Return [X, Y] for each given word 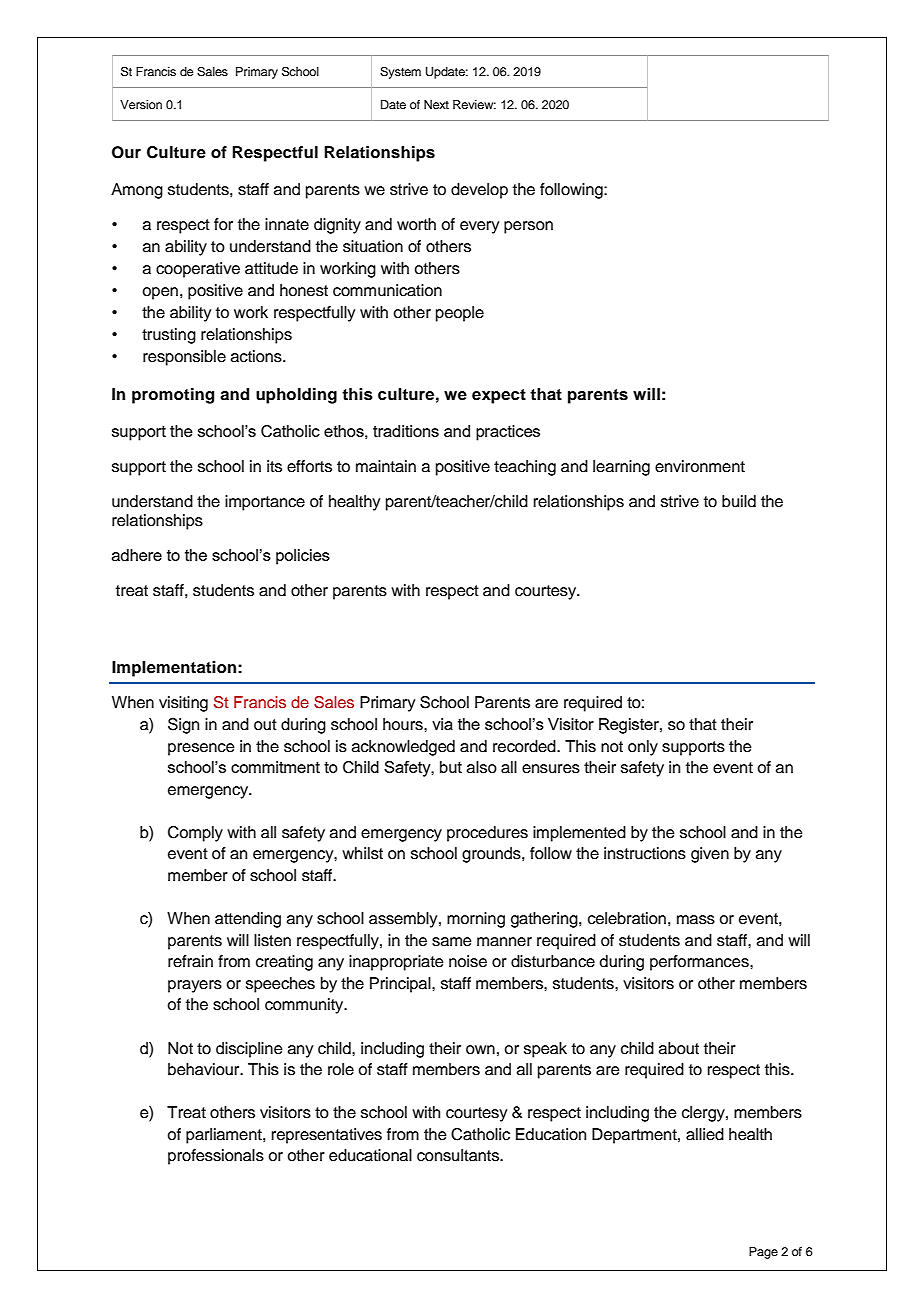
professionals [216, 1157]
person [528, 227]
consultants [459, 1155]
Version [141, 104]
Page [763, 1253]
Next [436, 104]
